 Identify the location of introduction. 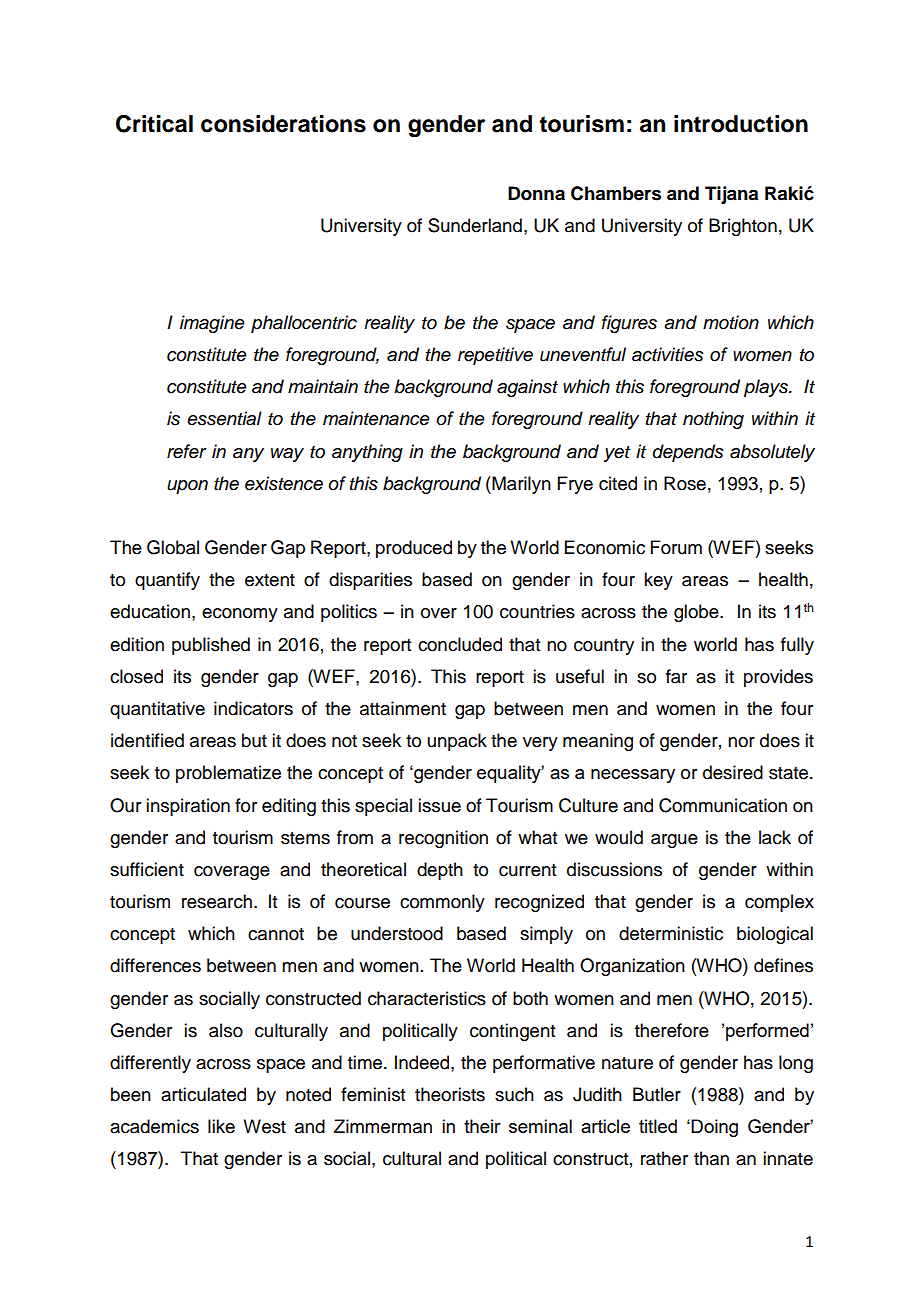
(741, 124).
